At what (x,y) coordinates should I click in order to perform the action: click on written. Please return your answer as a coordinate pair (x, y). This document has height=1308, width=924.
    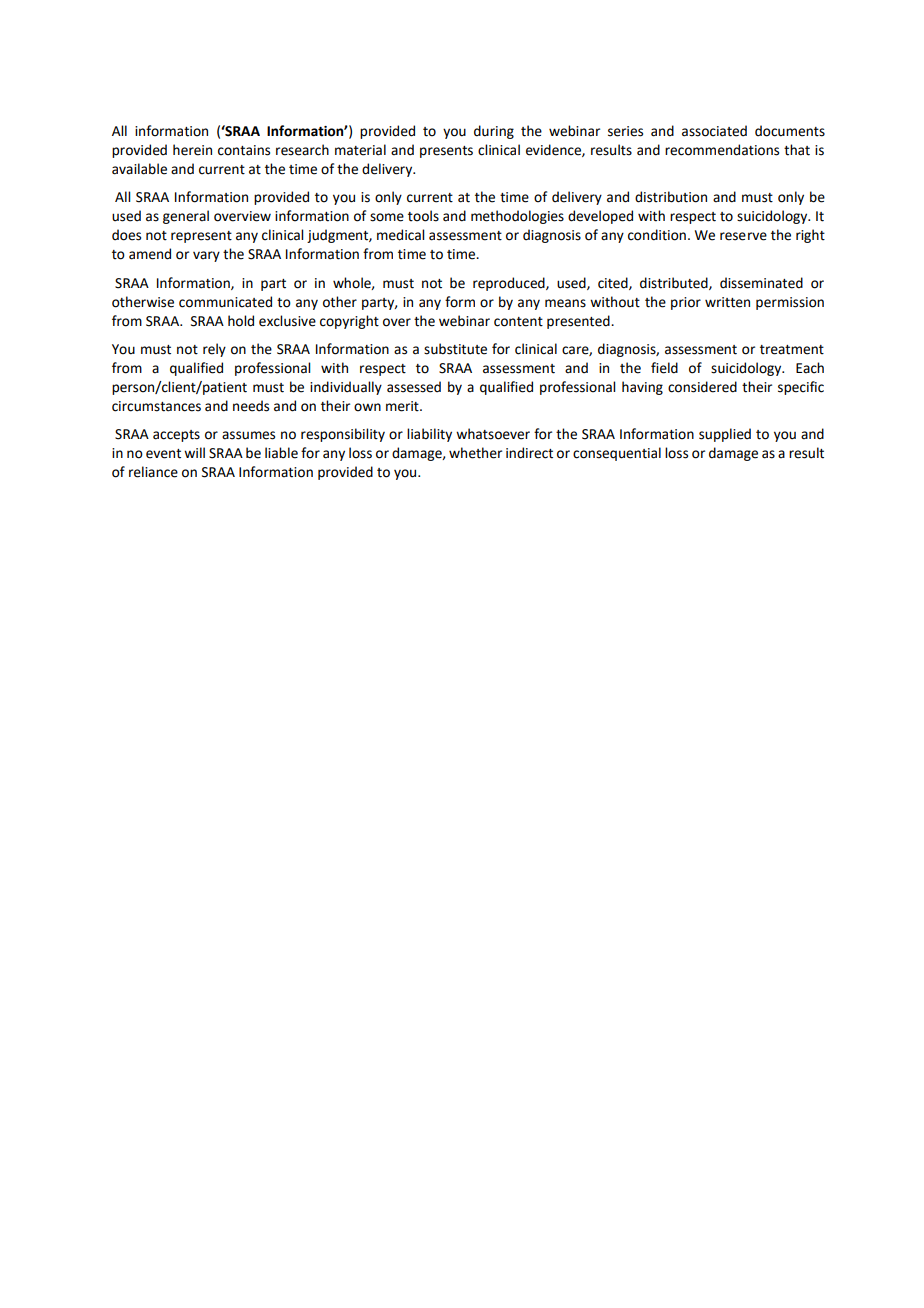
    Looking at the image, I should click on (727, 302).
